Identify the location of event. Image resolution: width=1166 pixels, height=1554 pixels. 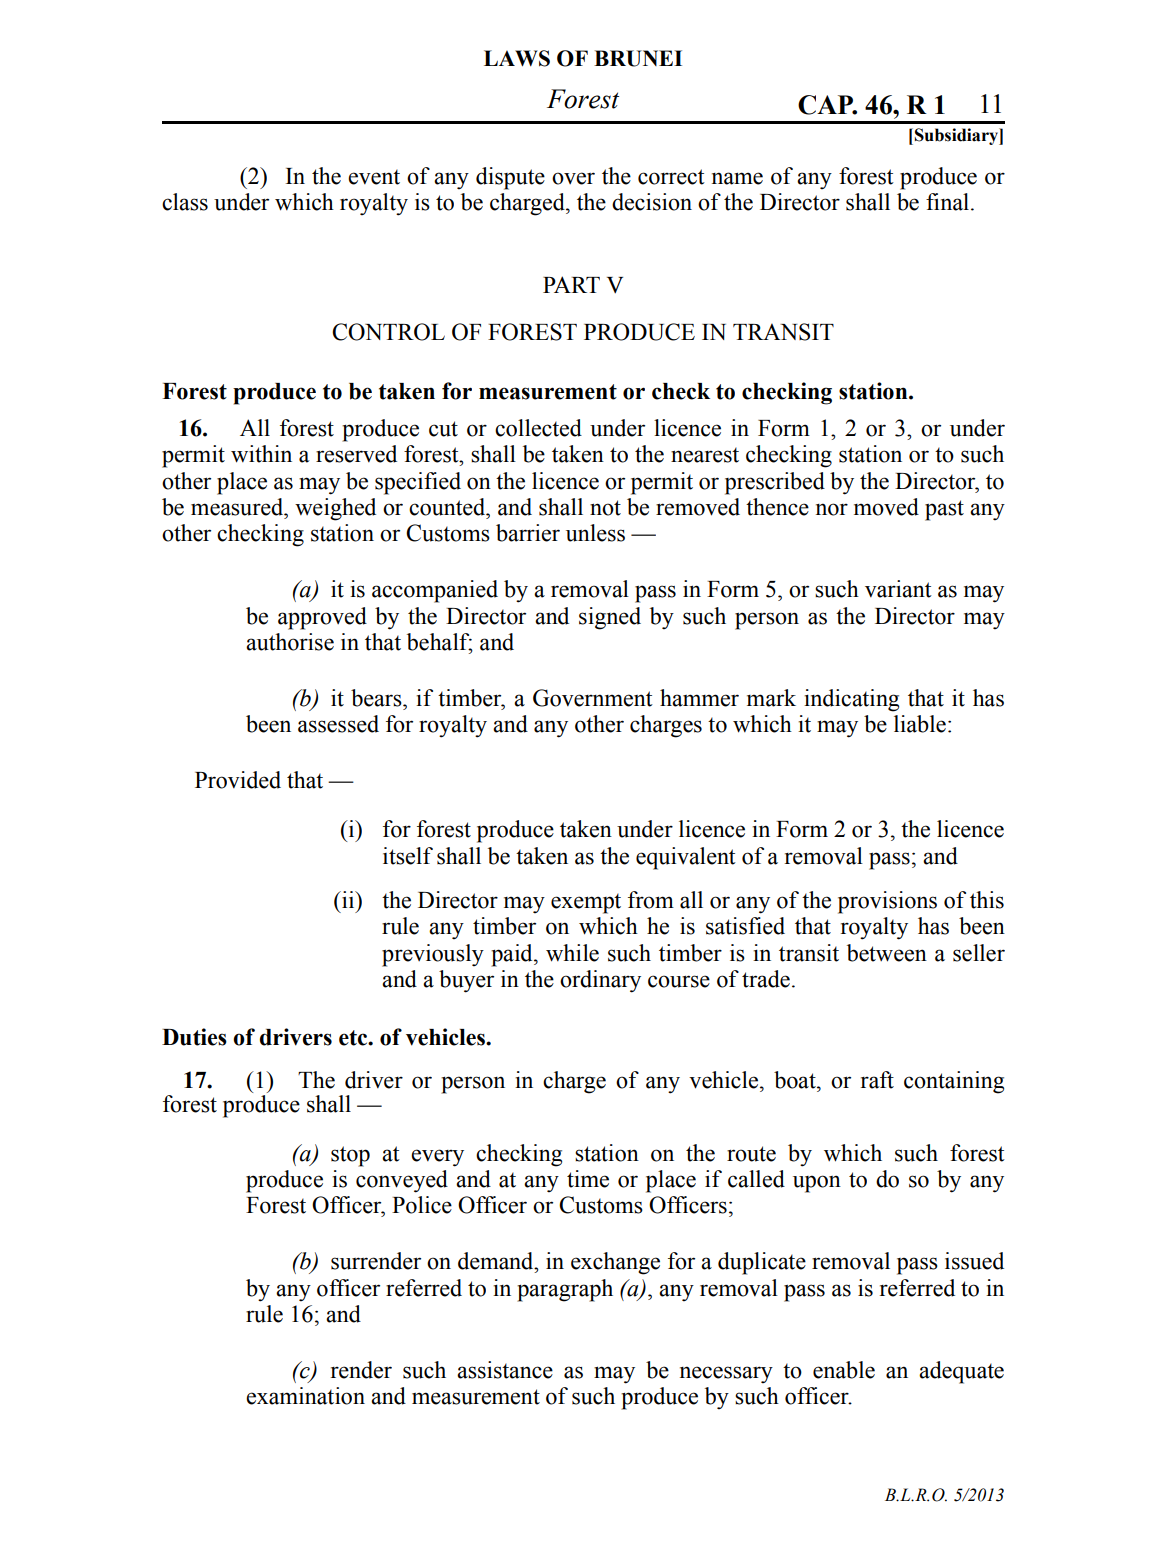
(374, 177).
